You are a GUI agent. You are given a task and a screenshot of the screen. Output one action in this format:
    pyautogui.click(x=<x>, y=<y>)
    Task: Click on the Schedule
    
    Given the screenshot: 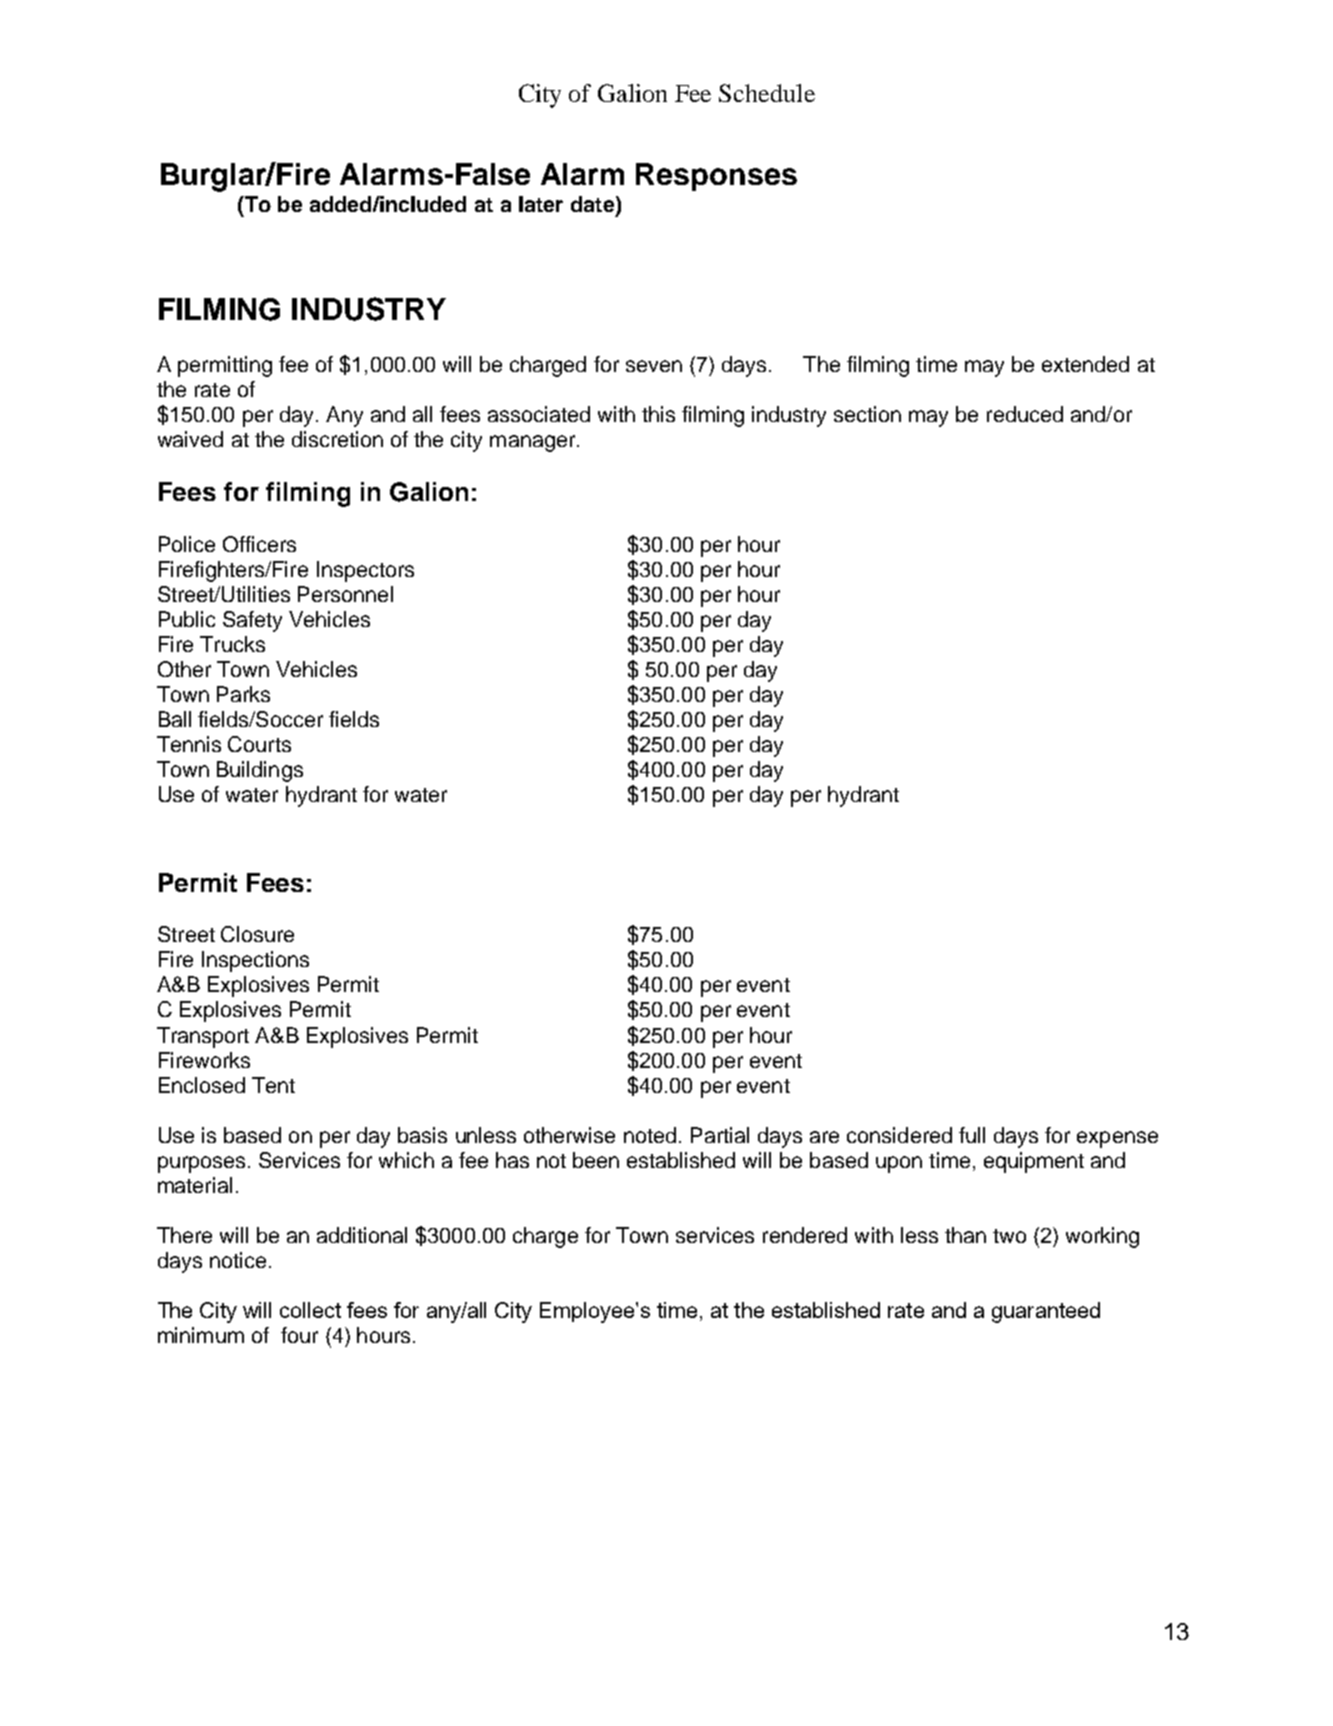 What is the action you would take?
    pyautogui.click(x=767, y=93)
